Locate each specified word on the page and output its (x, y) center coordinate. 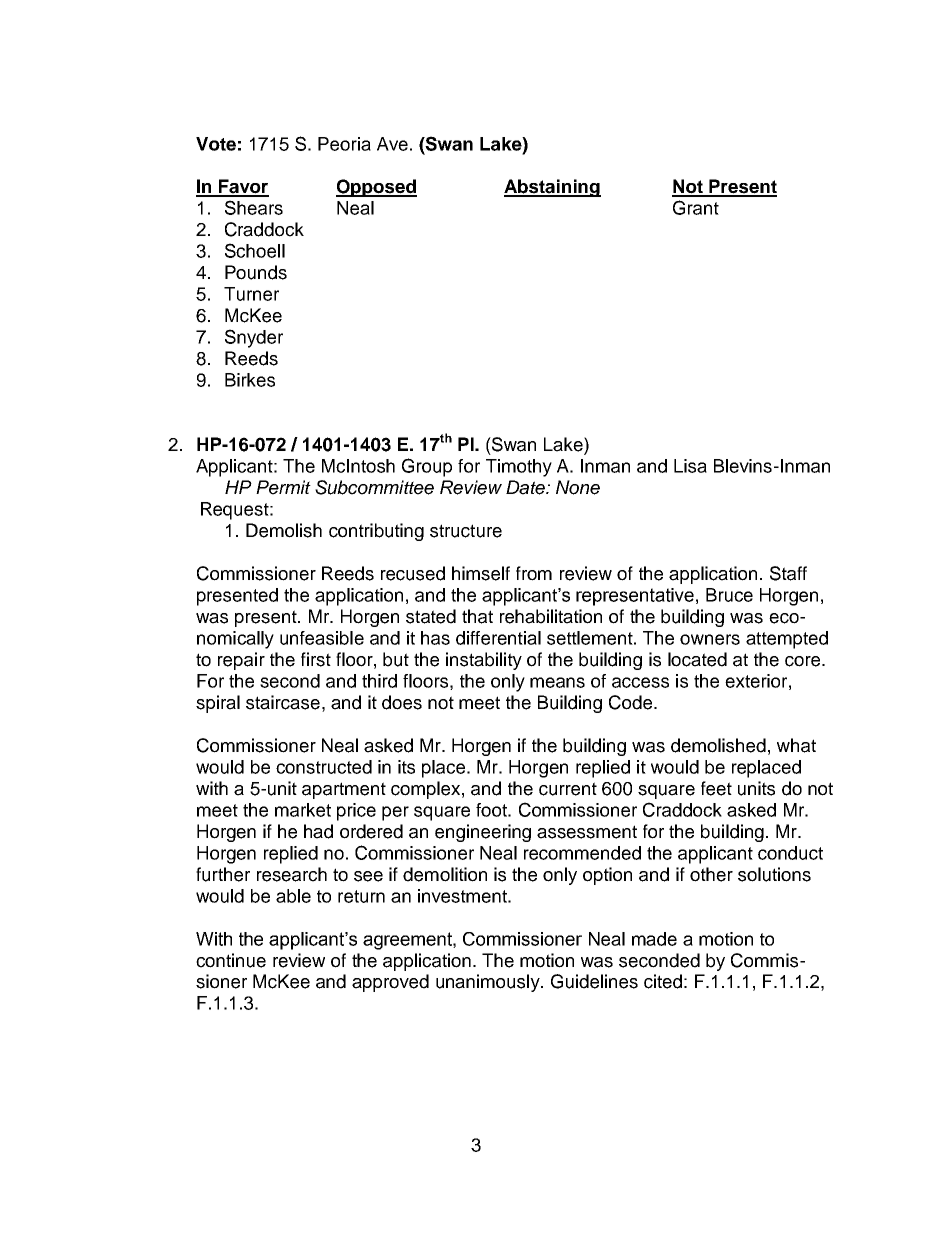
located (697, 659)
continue (231, 960)
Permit (283, 487)
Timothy (519, 468)
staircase (283, 702)
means (557, 682)
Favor (243, 187)
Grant (696, 207)
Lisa (690, 466)
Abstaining (552, 188)
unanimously (489, 983)
